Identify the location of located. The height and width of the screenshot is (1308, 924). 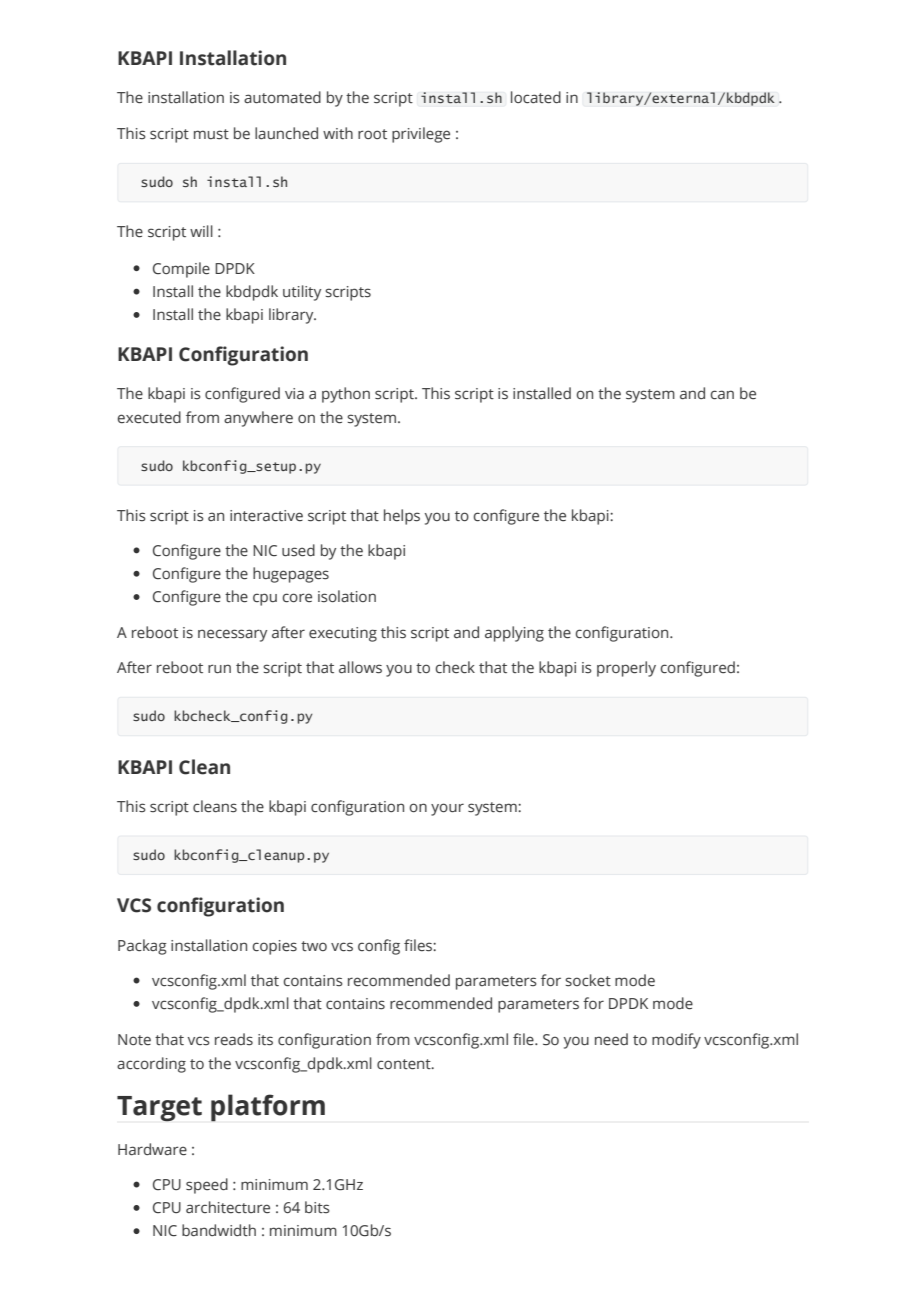
(536, 97).
